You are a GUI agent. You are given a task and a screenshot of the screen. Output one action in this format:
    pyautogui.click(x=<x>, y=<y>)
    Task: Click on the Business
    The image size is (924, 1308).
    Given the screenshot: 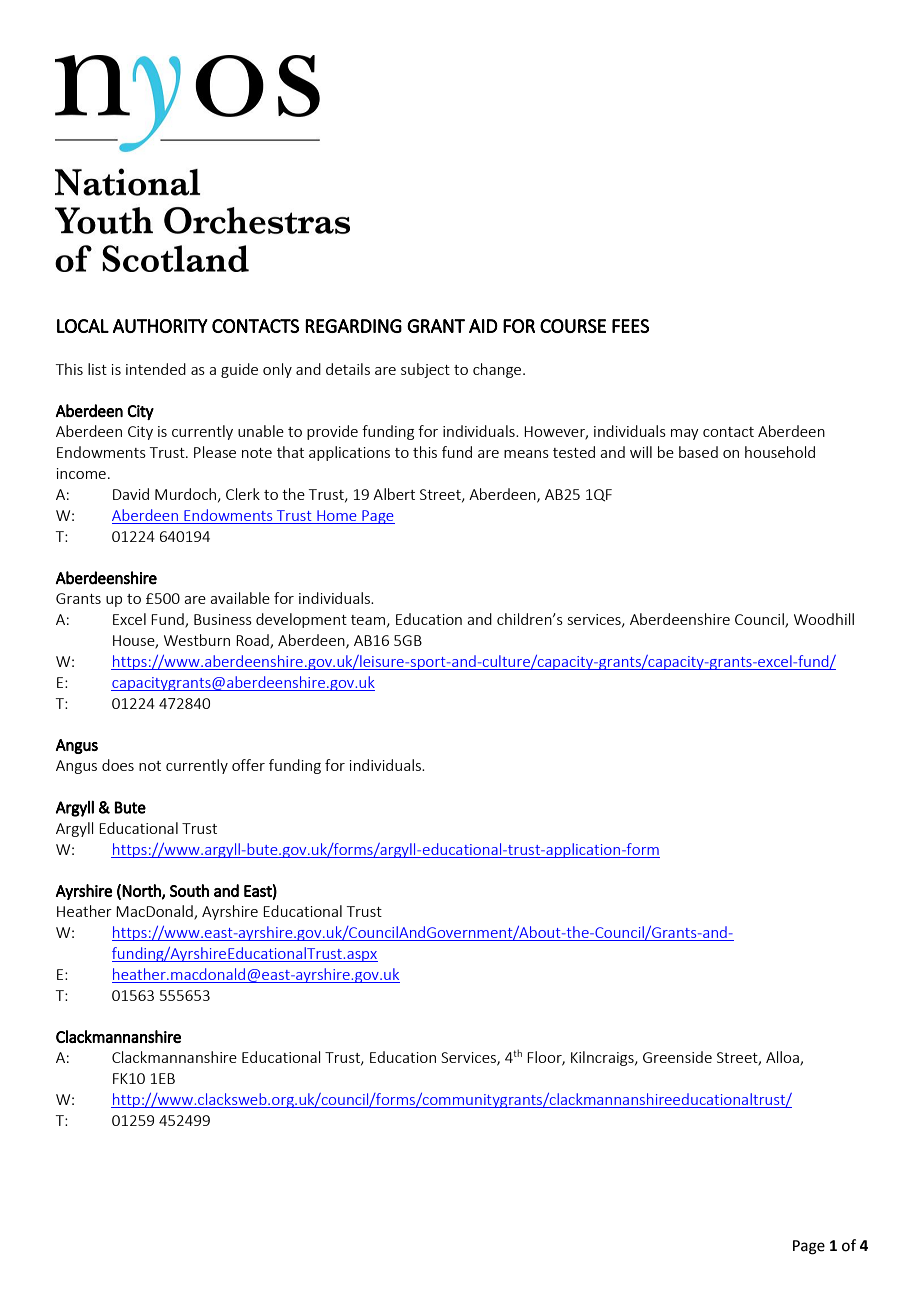 What is the action you would take?
    pyautogui.click(x=223, y=619)
